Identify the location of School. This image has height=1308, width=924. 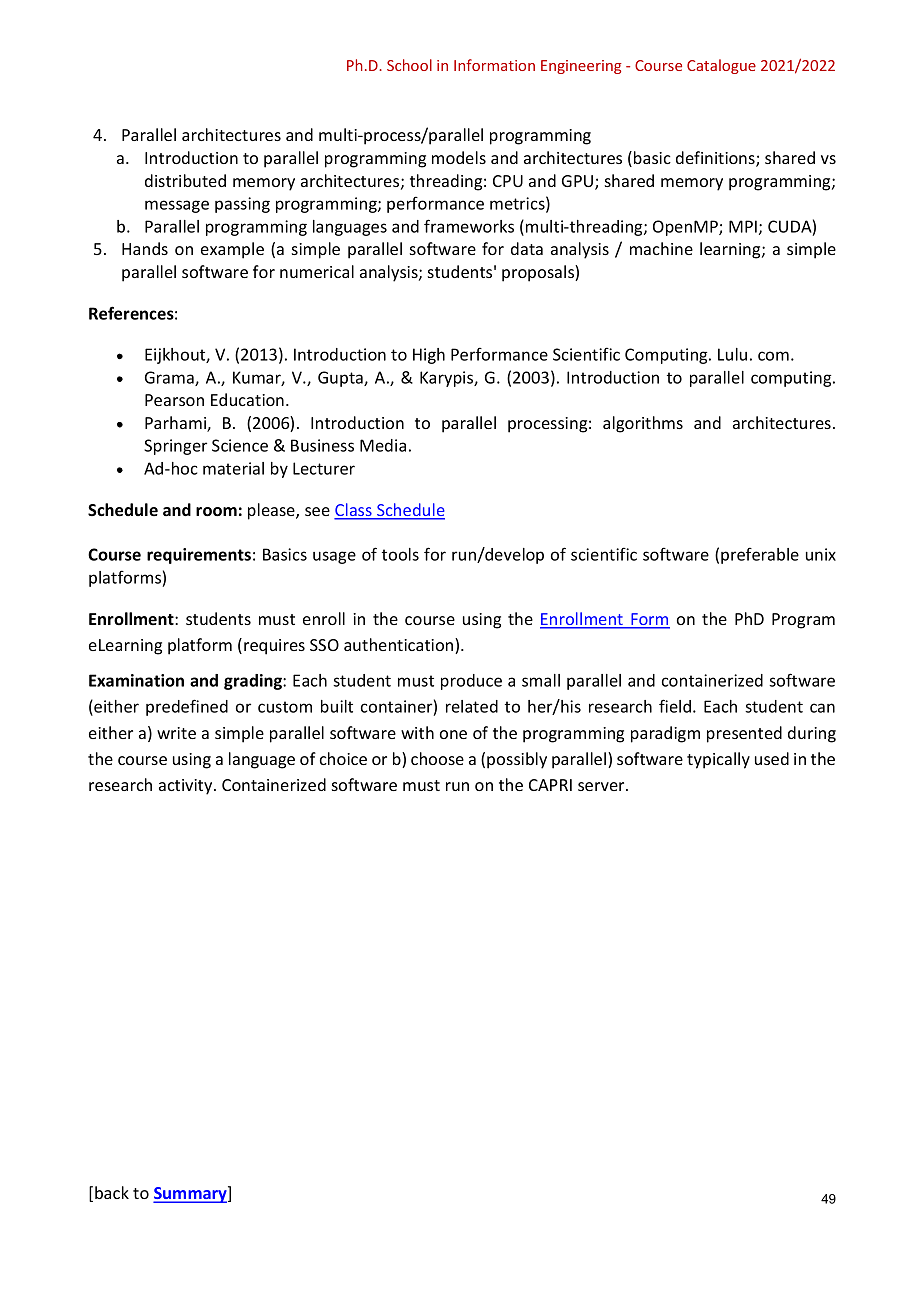
(409, 65).
